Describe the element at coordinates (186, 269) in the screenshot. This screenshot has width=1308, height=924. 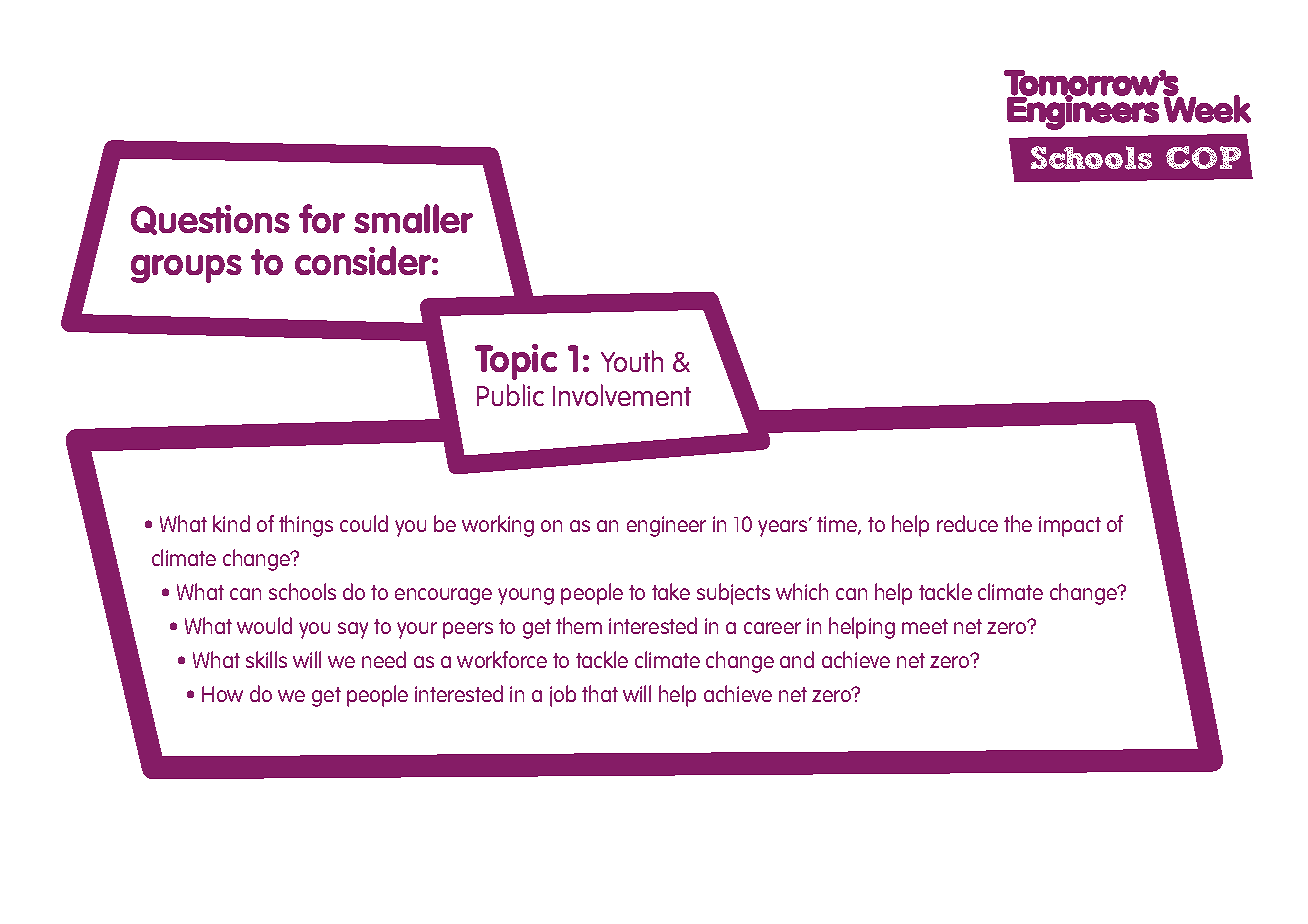
I see `groups` at that location.
